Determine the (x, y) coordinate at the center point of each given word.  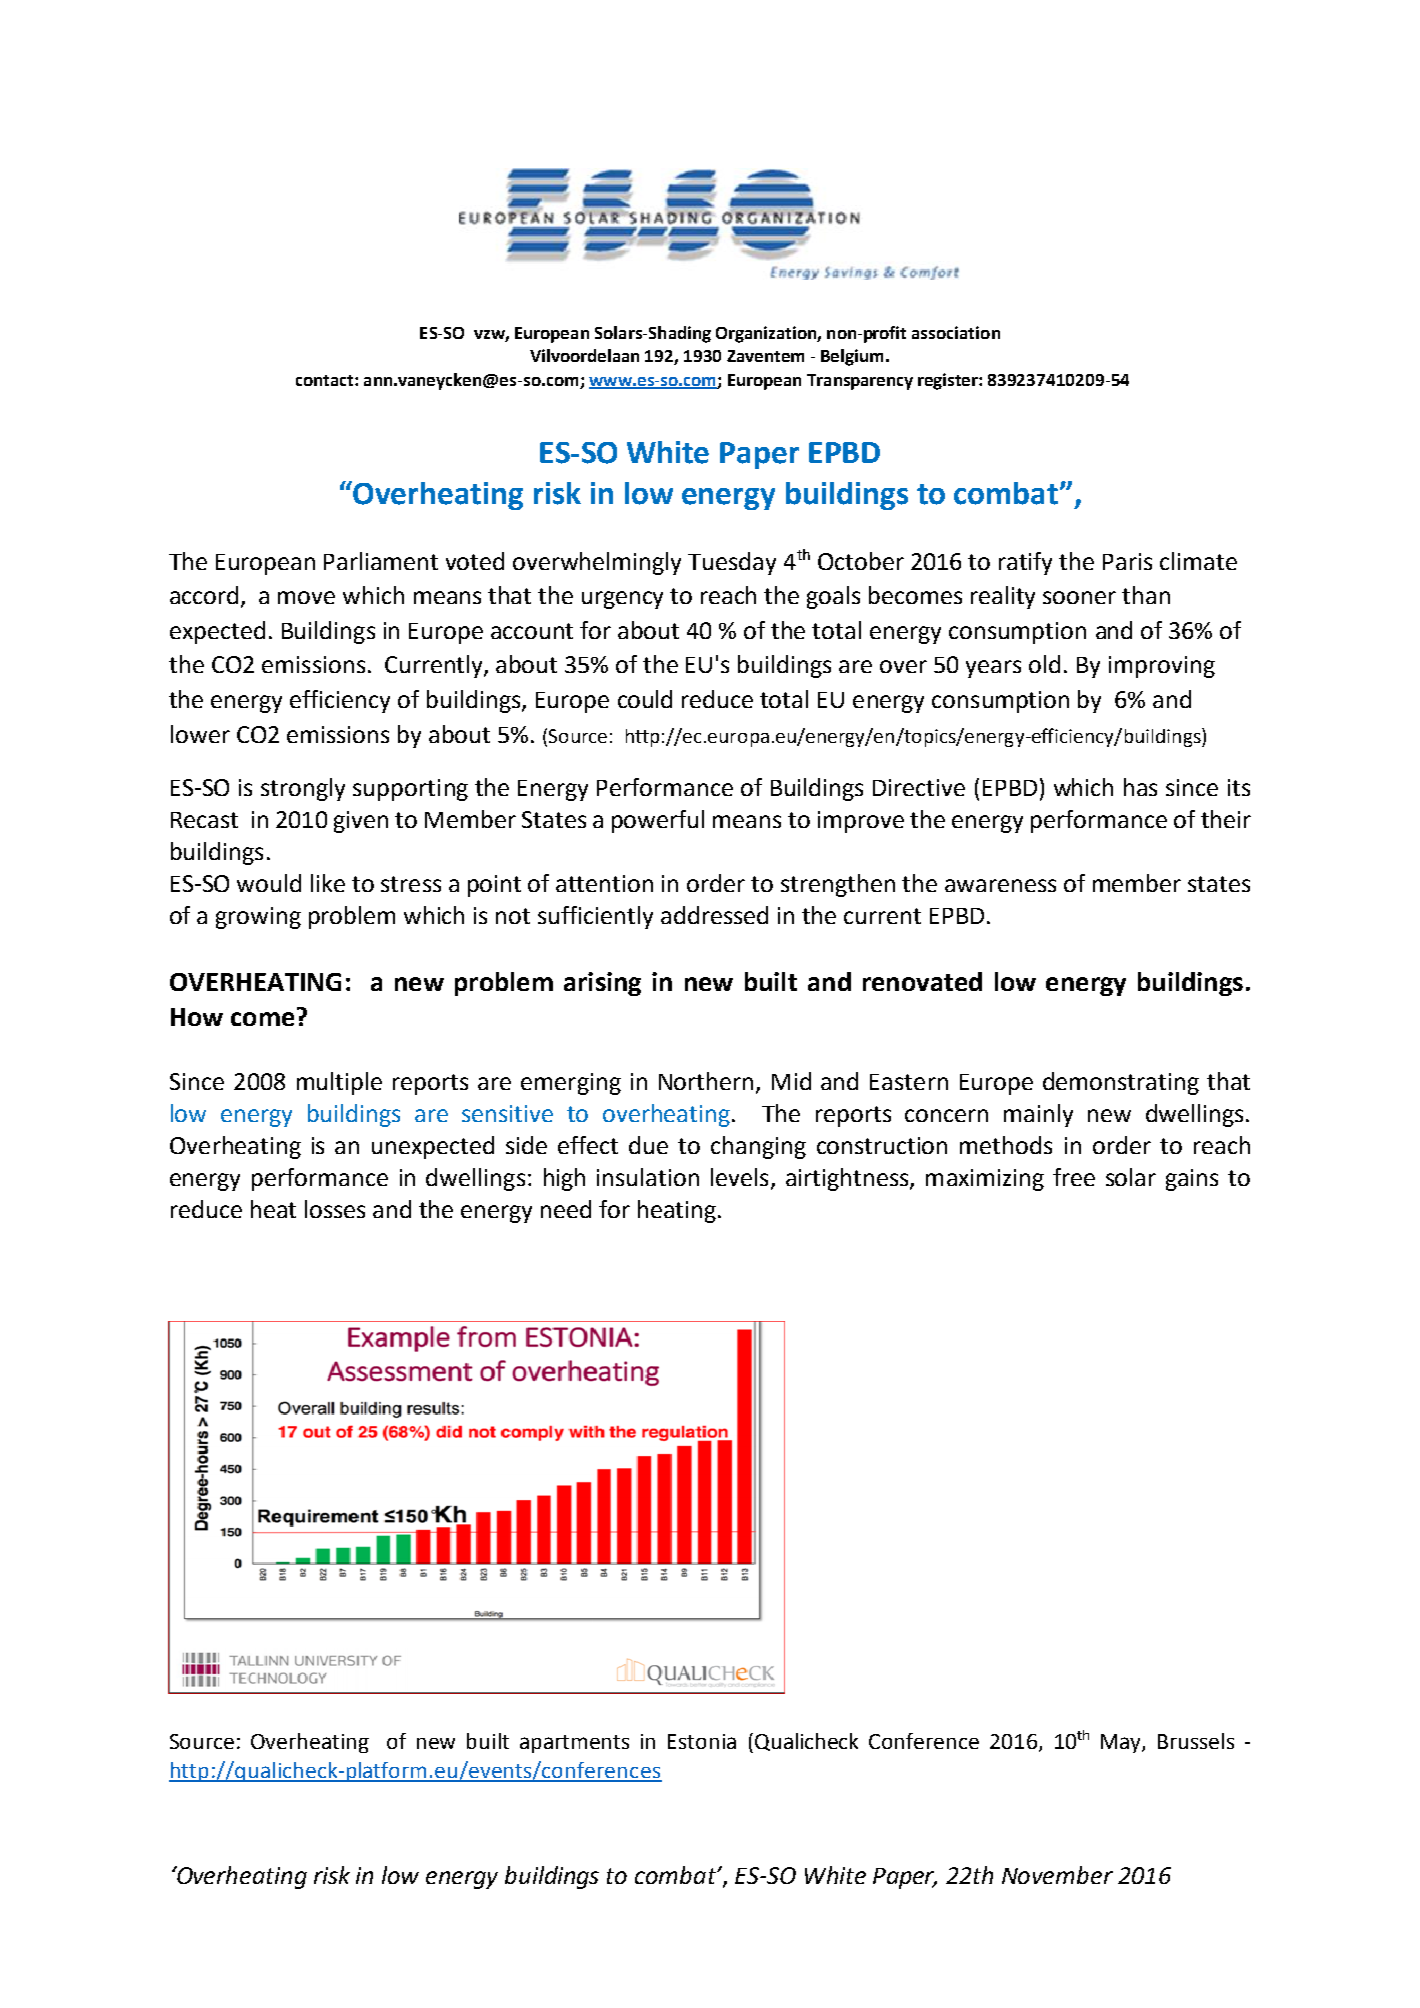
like (328, 883)
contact (326, 380)
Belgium (852, 357)
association (956, 332)
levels (739, 1177)
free (1074, 1177)
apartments (574, 1744)
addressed (714, 915)
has (1140, 787)
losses (335, 1209)
